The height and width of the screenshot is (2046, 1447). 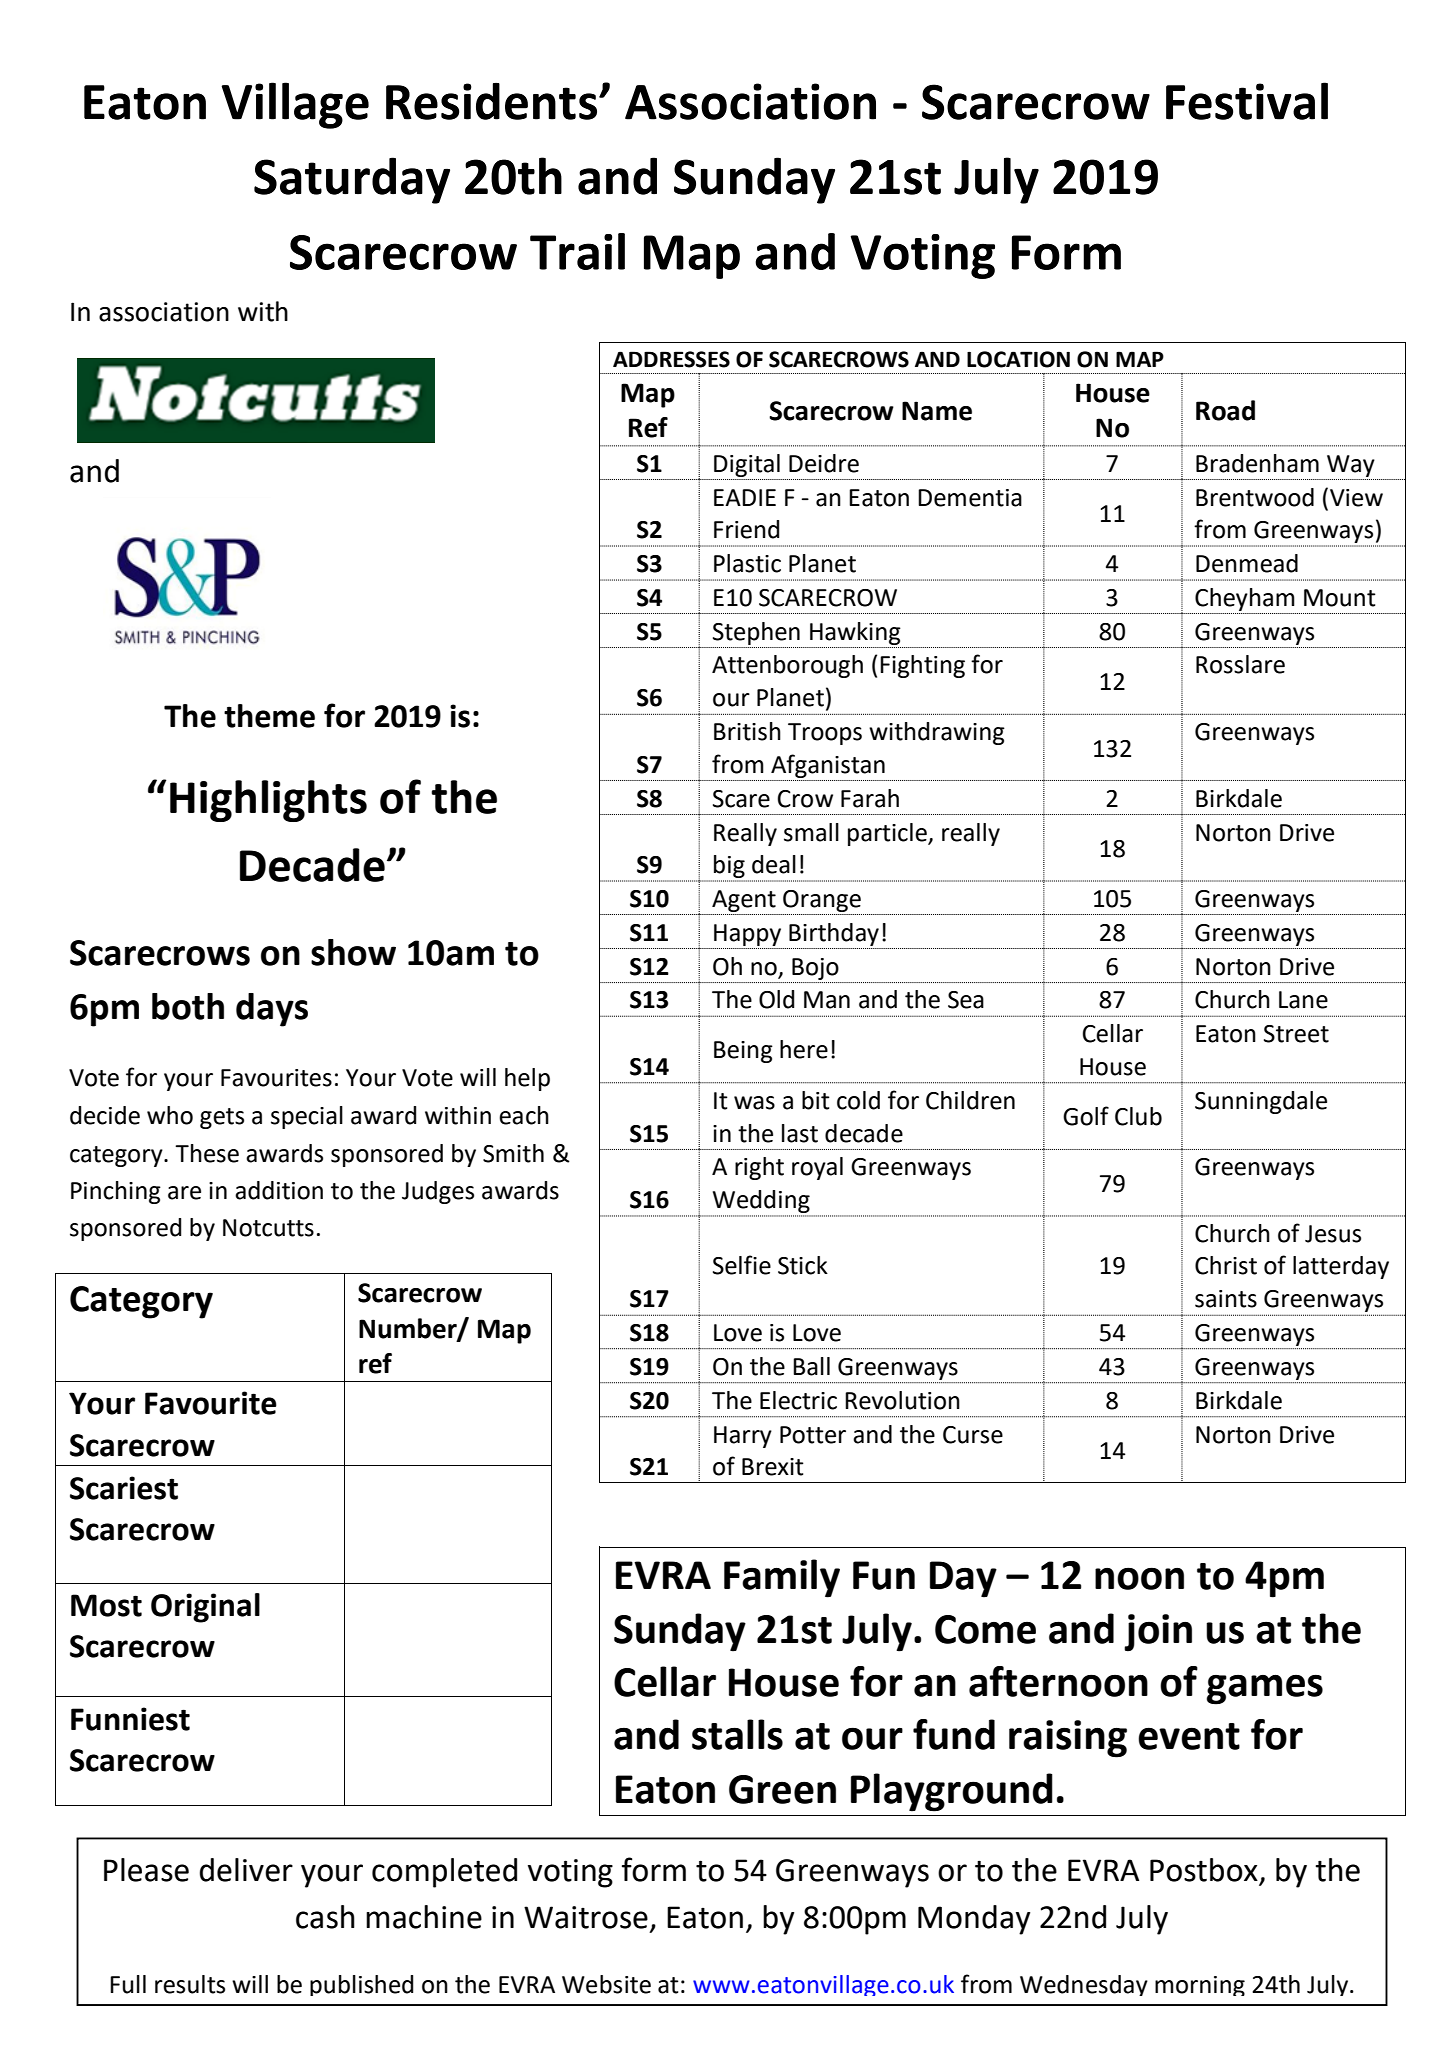 I want to click on Trail, so click(x=577, y=251).
